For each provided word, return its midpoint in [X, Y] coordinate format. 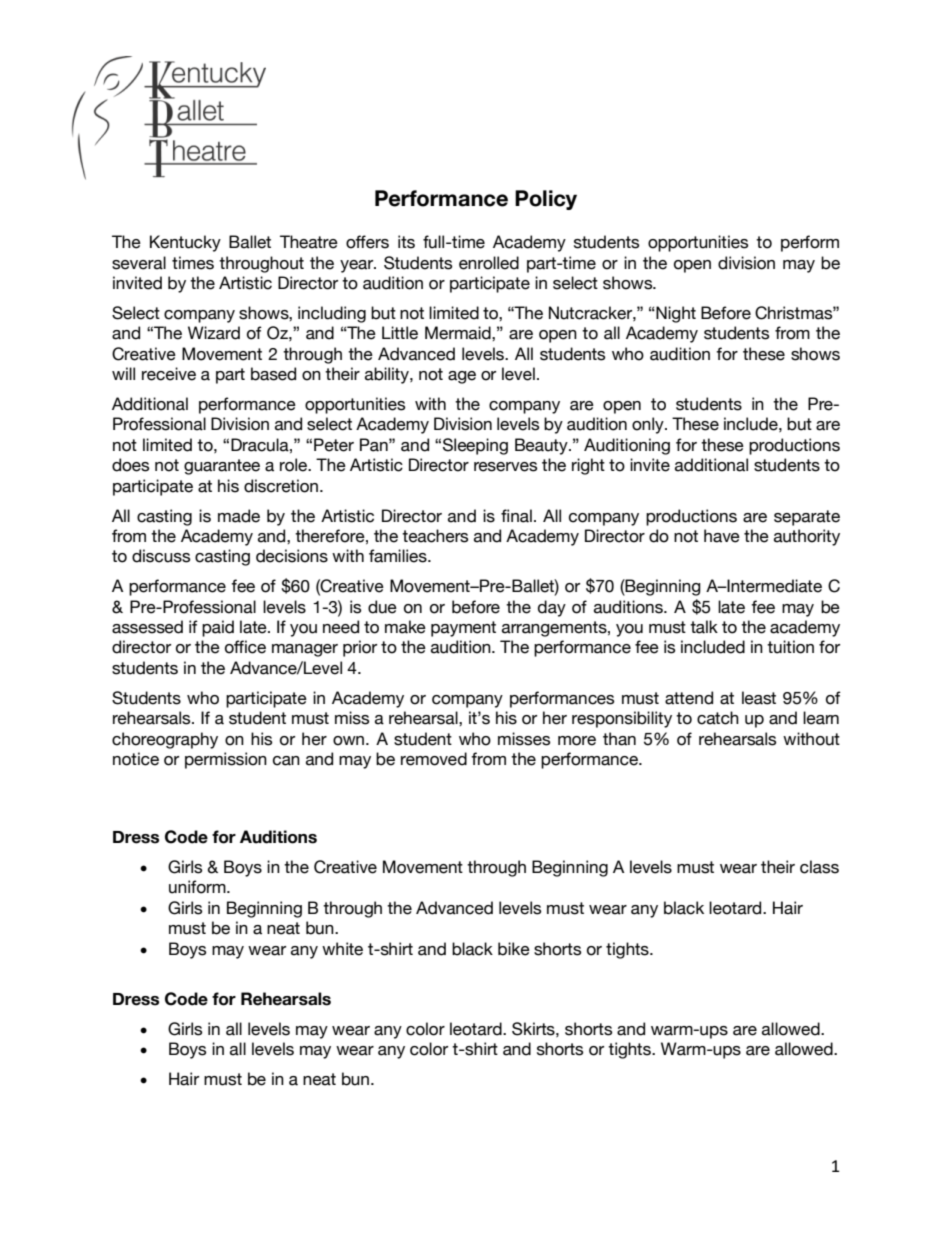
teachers [435, 536]
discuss [161, 556]
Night [675, 314]
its [406, 242]
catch [718, 718]
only [649, 425]
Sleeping [475, 446]
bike [514, 949]
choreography [165, 740]
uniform [198, 887]
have [722, 536]
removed [434, 759]
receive [169, 374]
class [819, 867]
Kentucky [185, 243]
